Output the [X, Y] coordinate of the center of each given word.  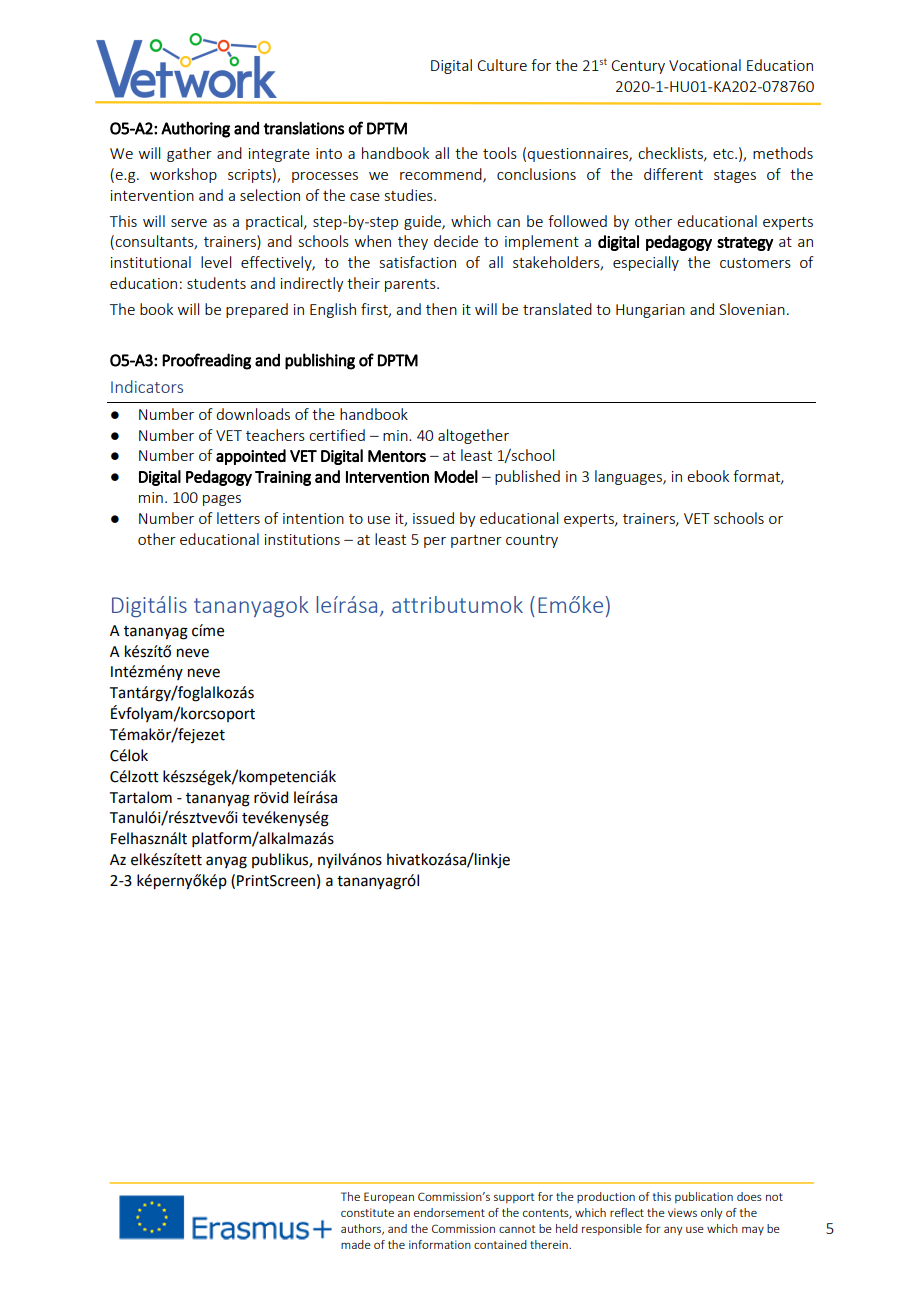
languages [629, 477]
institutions [302, 539]
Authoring [195, 129]
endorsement [449, 1212]
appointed [251, 457]
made [356, 1244]
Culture [502, 65]
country [532, 541]
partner [476, 541]
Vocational [705, 65]
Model [456, 476]
